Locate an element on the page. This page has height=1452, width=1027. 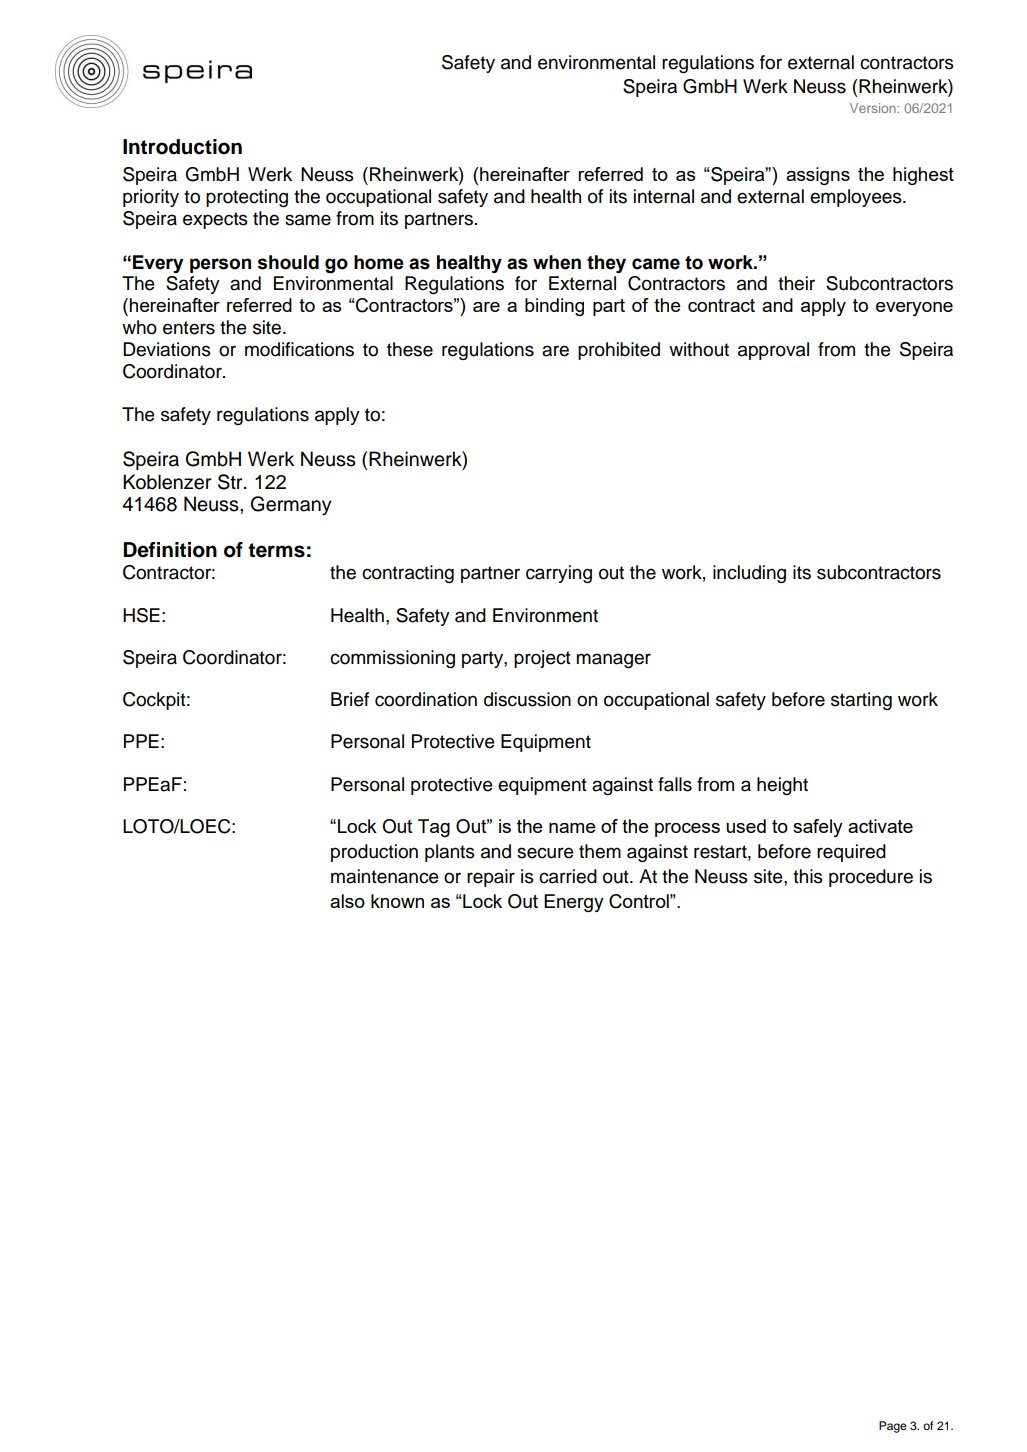
prohibited is located at coordinates (619, 351).
